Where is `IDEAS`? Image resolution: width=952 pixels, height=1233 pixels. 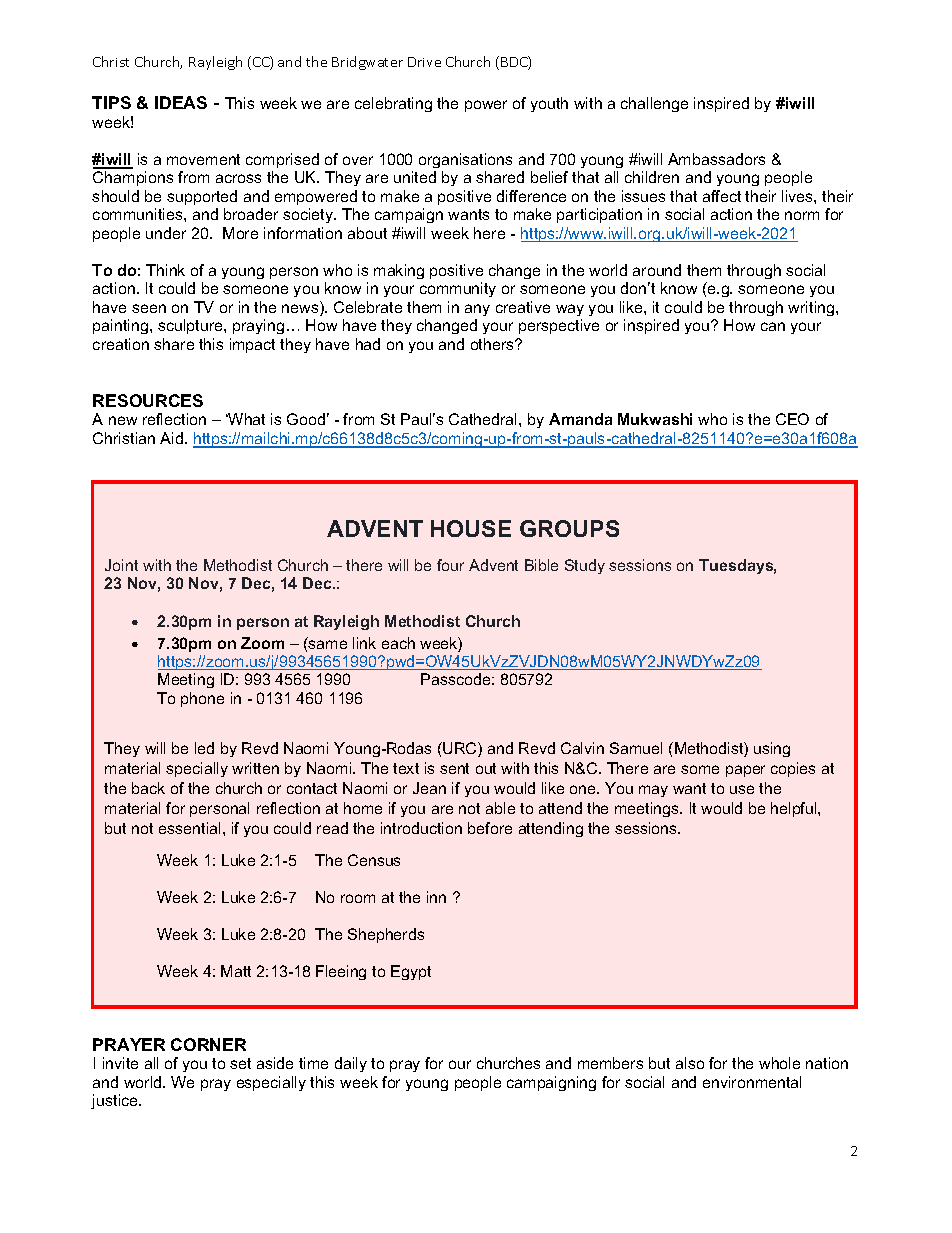 IDEAS is located at coordinates (181, 102).
